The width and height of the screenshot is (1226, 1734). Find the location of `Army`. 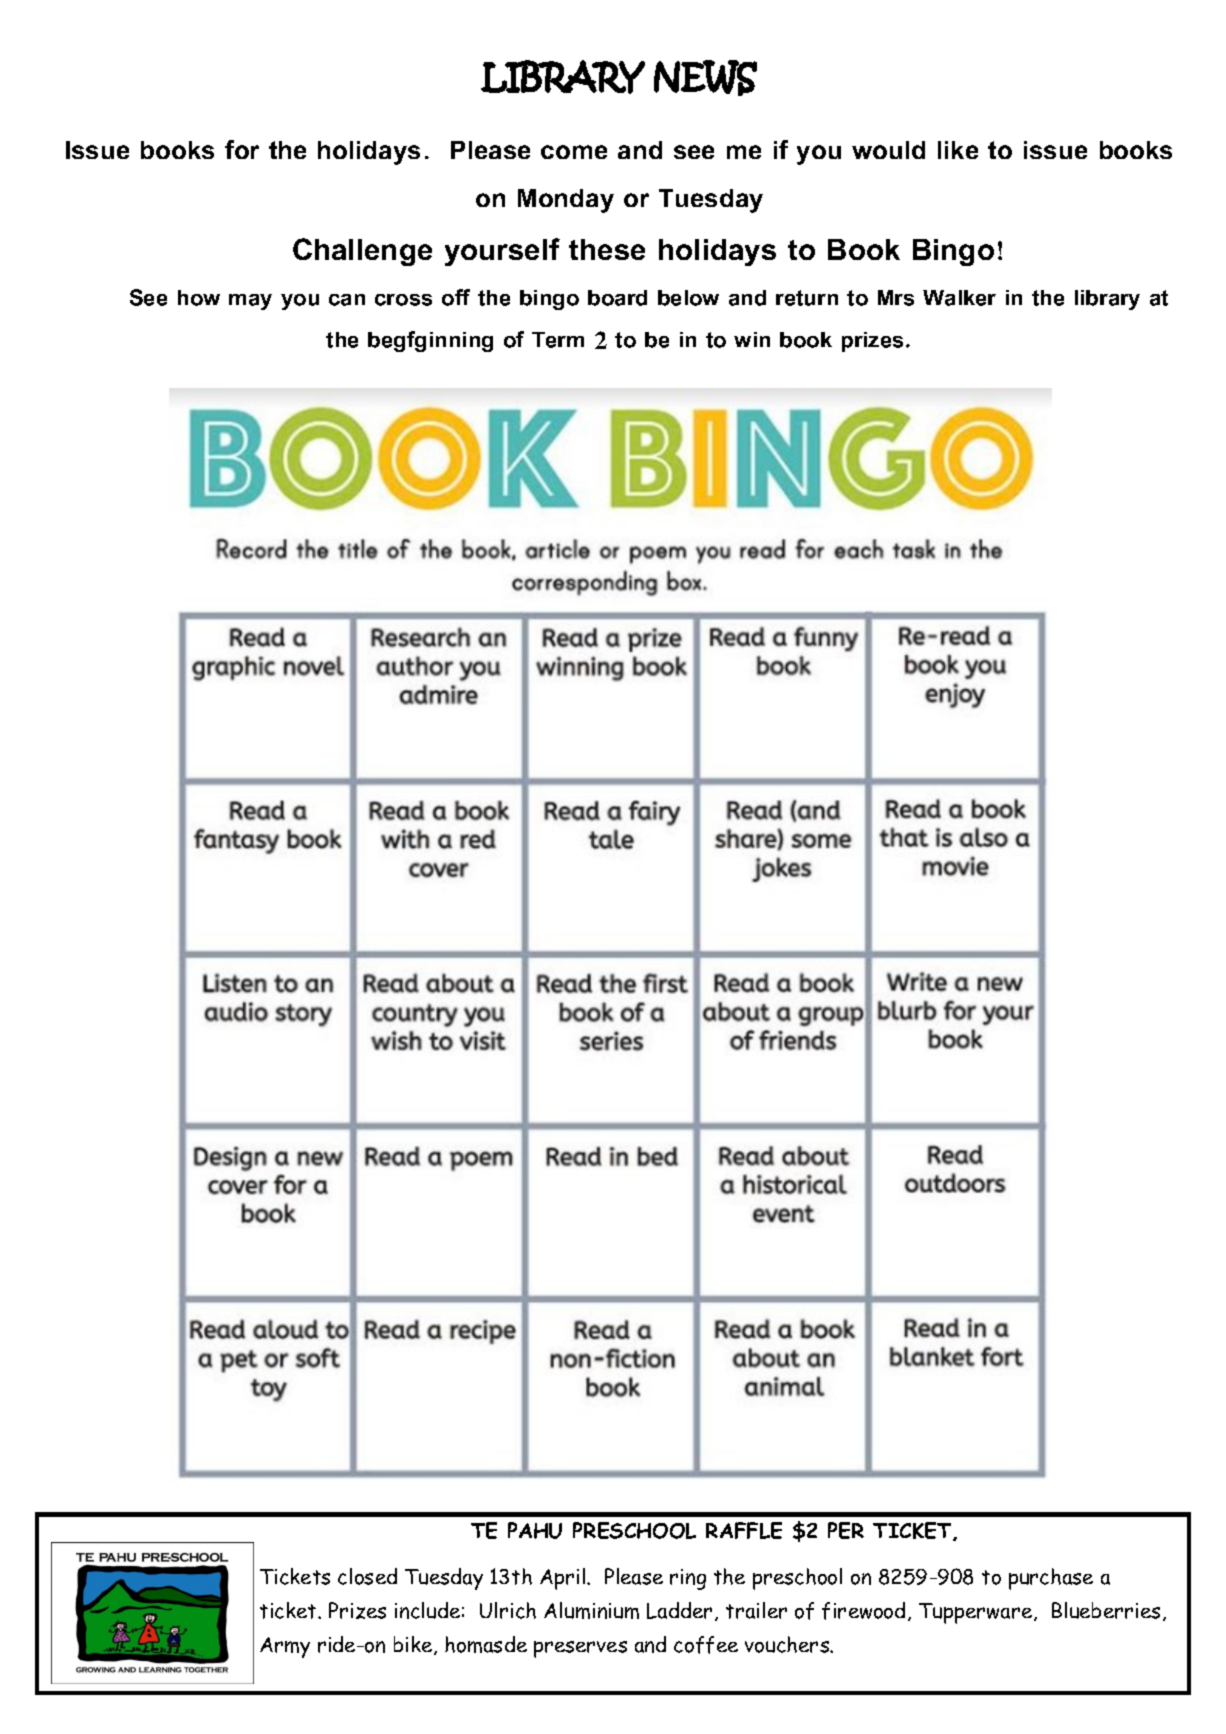

Army is located at coordinates (285, 1647).
